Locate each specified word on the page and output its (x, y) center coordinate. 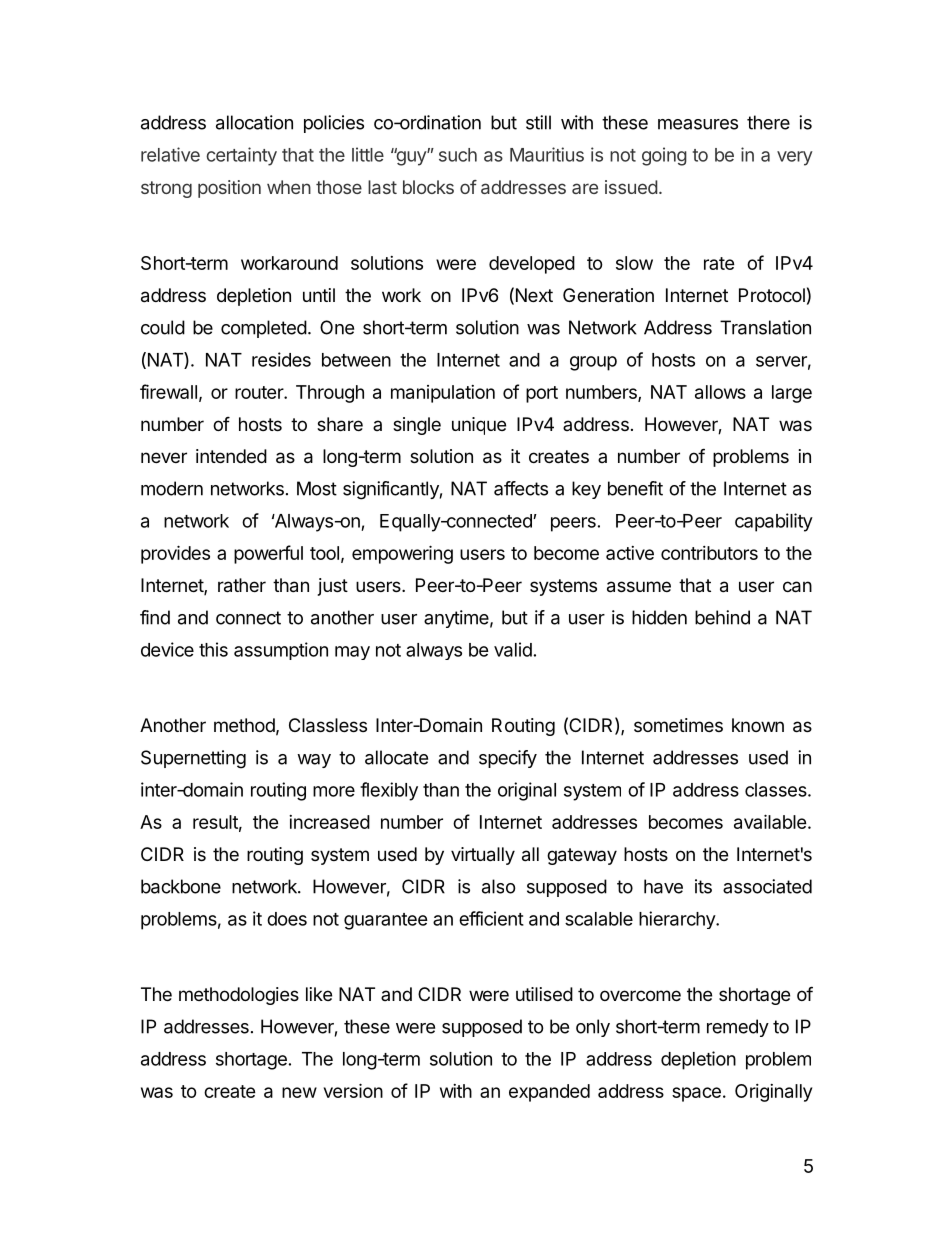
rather (242, 585)
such (458, 155)
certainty (241, 156)
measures (698, 124)
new (299, 1092)
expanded (549, 1093)
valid (513, 649)
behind (722, 617)
